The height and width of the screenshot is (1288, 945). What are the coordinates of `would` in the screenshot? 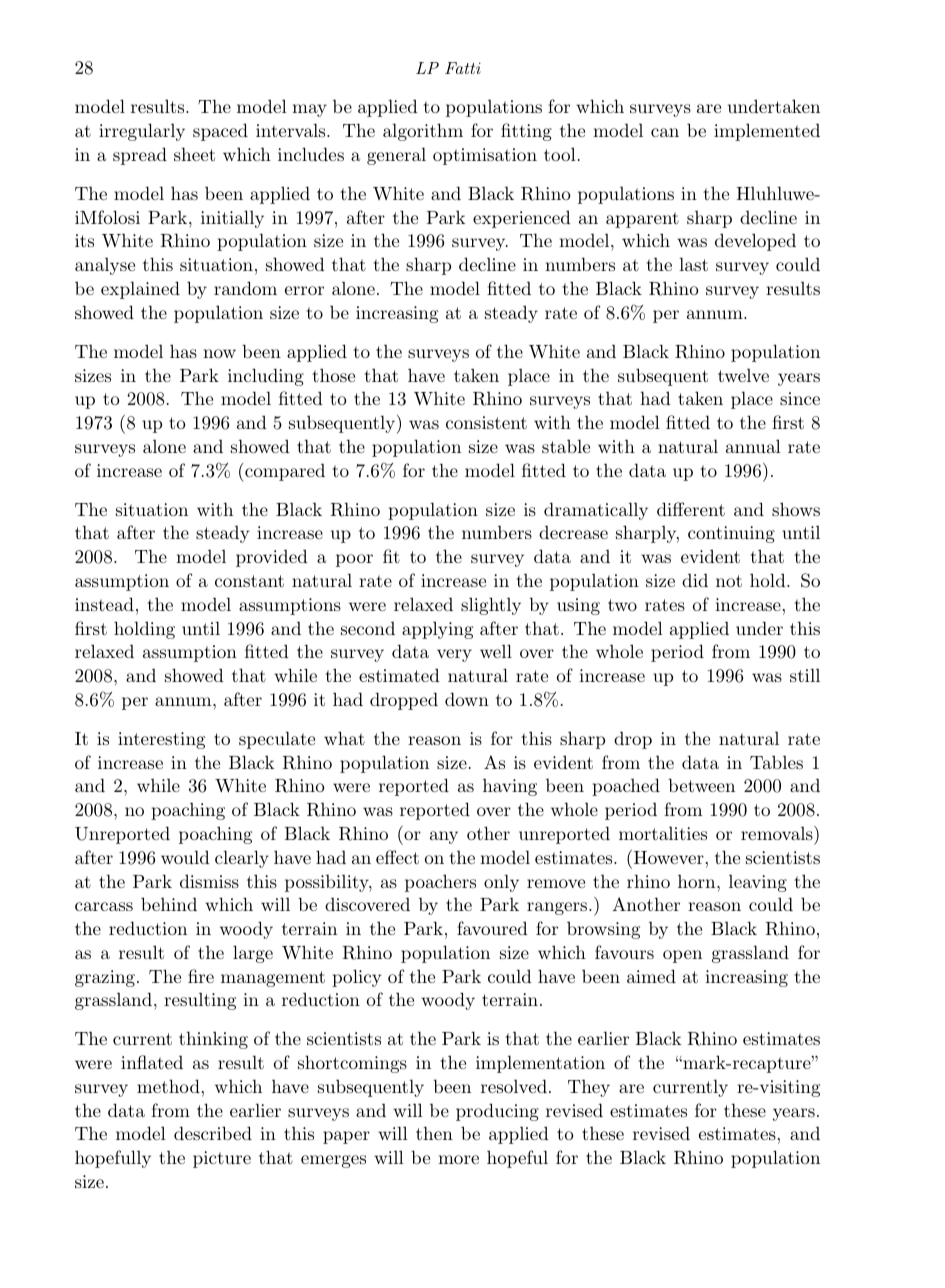 It's located at (185, 857).
